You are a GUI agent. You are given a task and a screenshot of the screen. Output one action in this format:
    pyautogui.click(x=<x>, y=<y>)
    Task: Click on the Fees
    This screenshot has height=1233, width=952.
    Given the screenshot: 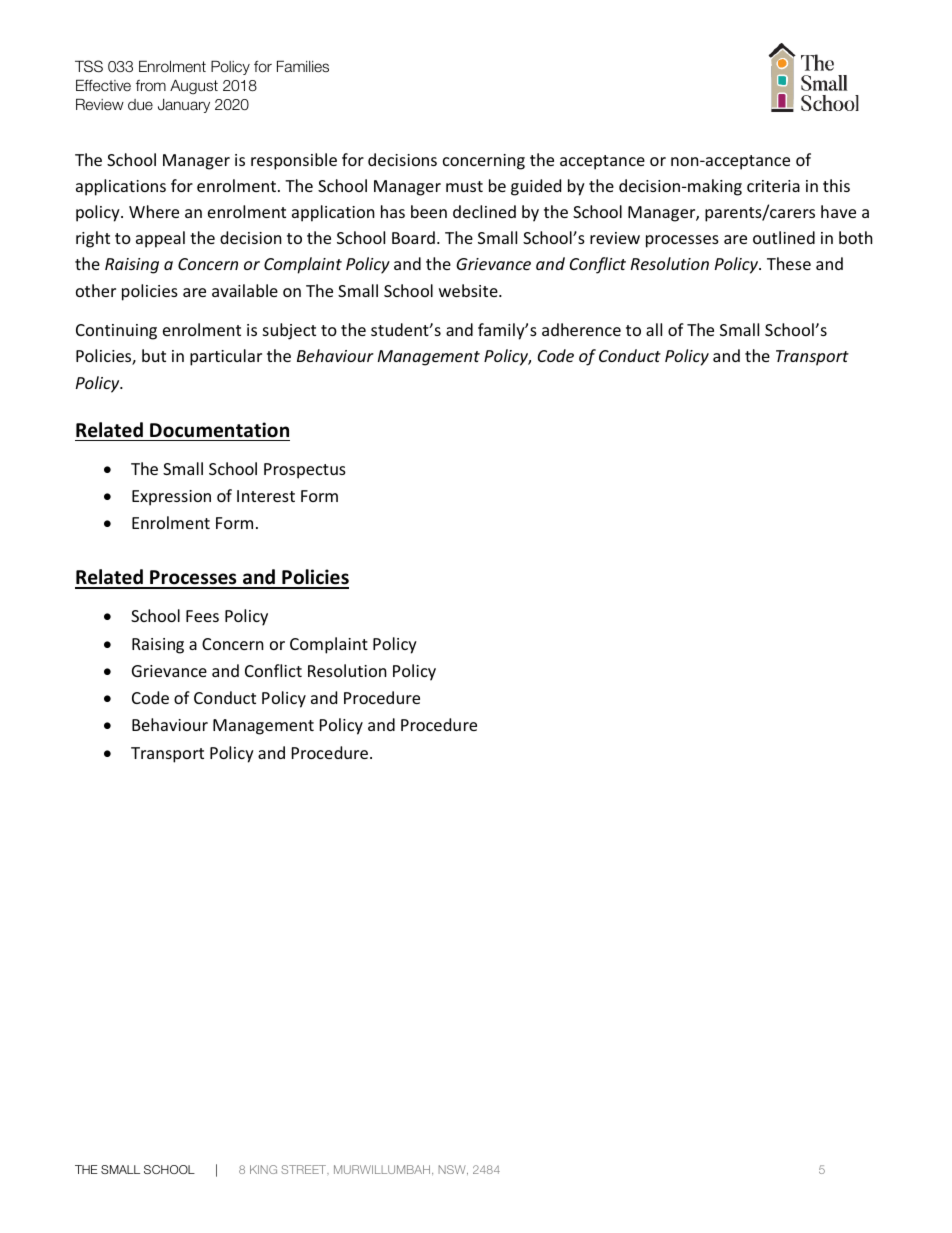 What is the action you would take?
    pyautogui.click(x=202, y=616)
